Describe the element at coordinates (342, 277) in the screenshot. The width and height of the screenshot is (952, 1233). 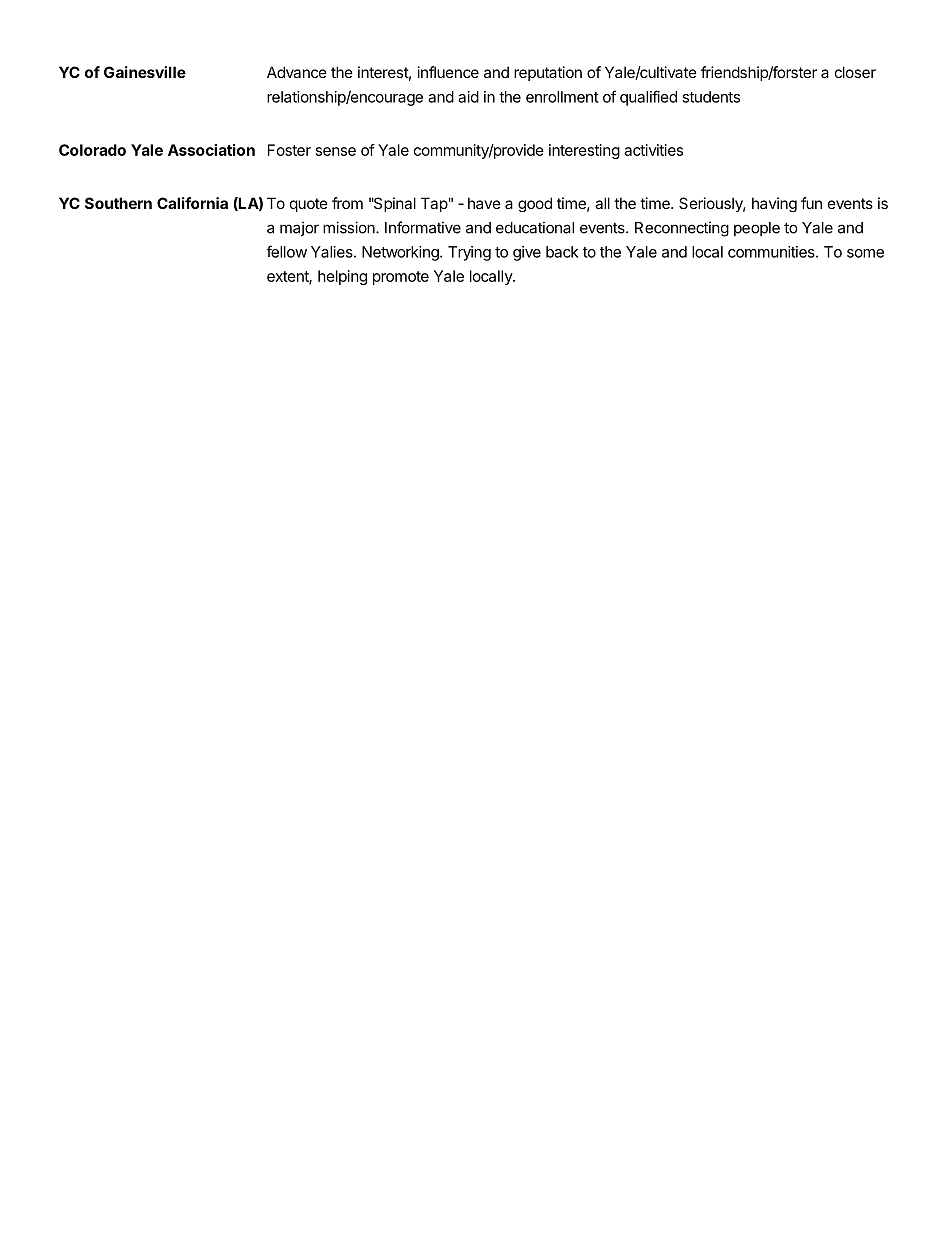
I see `helping` at that location.
